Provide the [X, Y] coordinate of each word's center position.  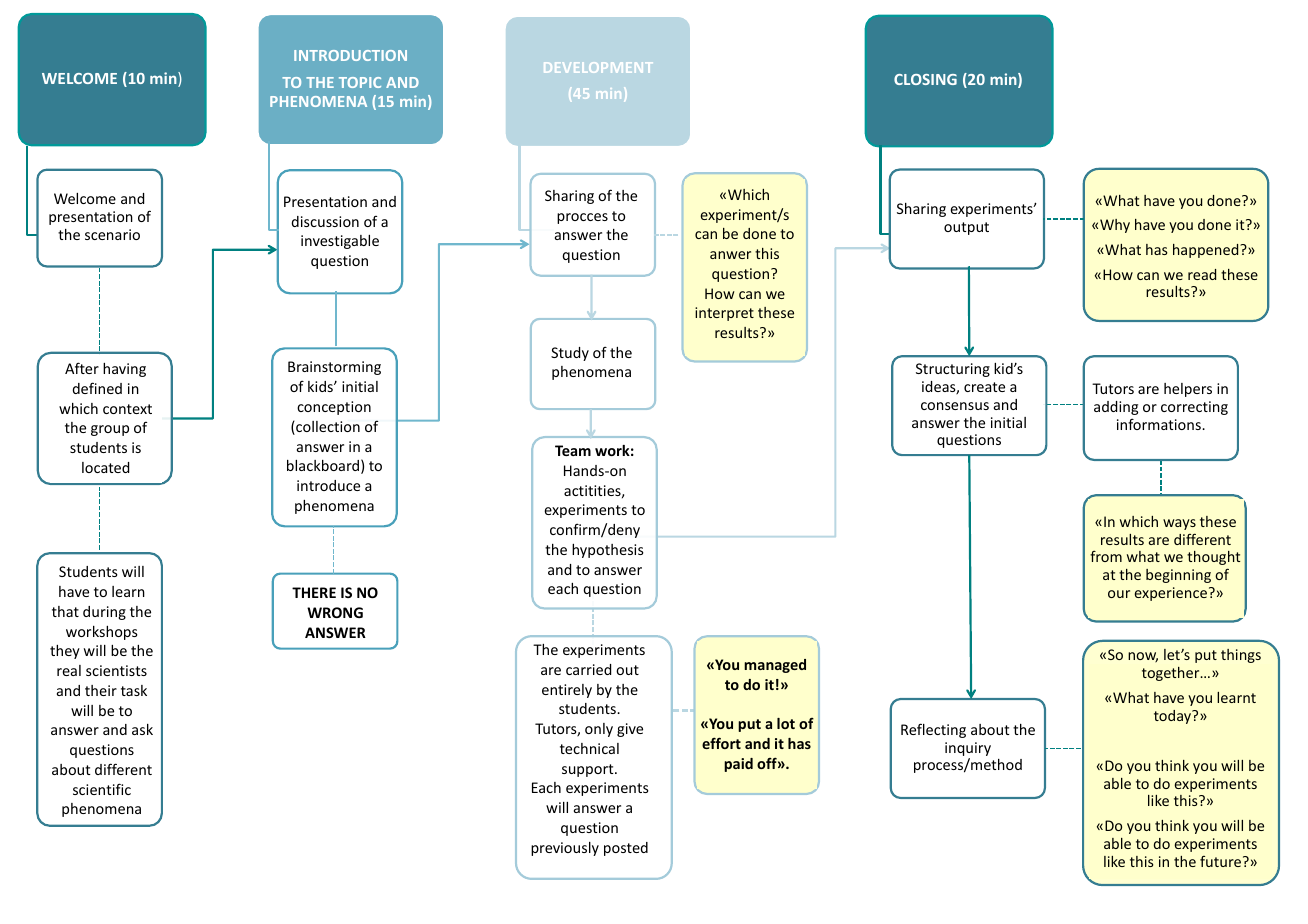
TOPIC [360, 82]
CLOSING [925, 79]
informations [1160, 424]
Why [1115, 226]
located [105, 467]
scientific [102, 789]
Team [573, 450]
